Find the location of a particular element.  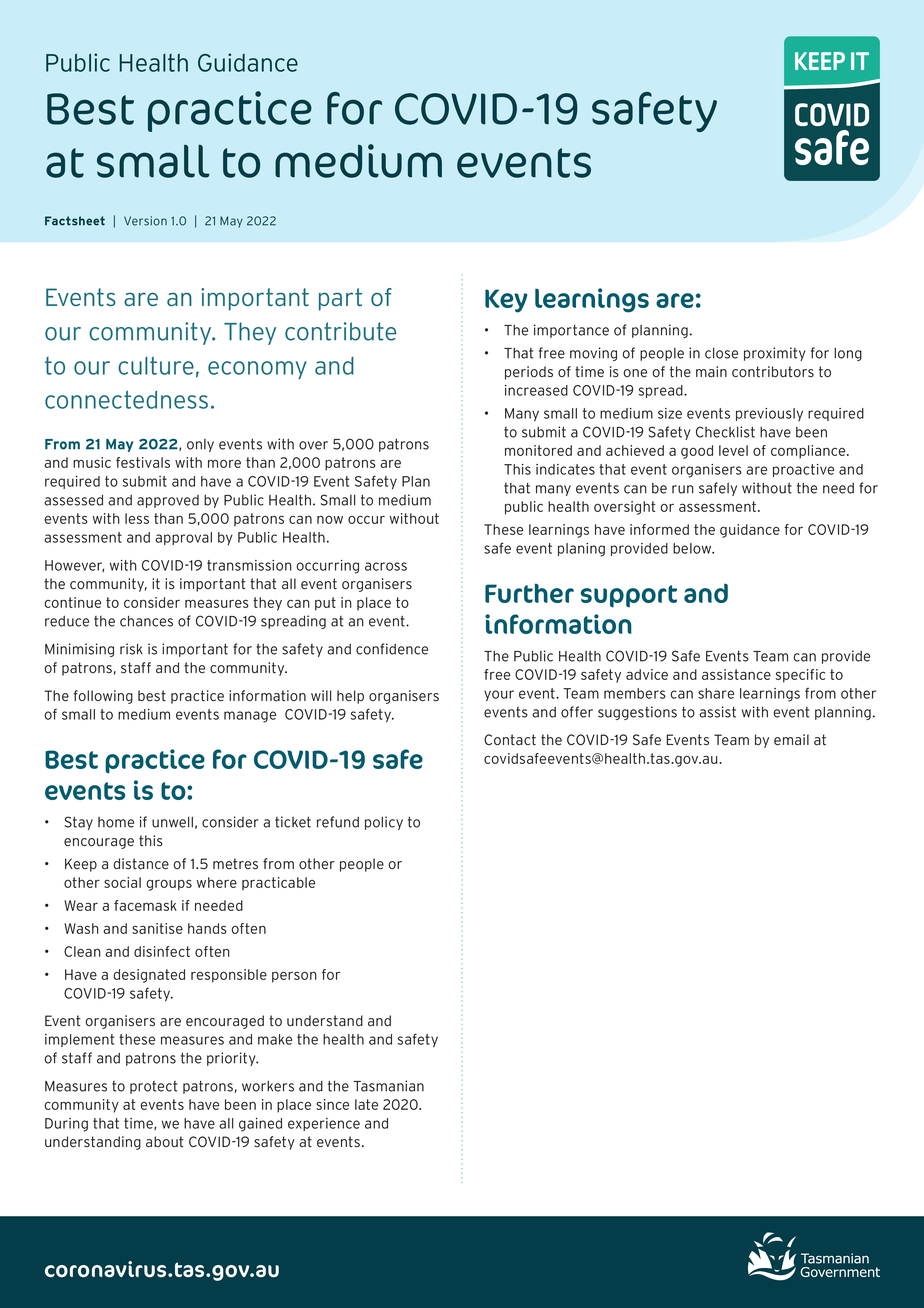

monitored is located at coordinates (538, 450).
